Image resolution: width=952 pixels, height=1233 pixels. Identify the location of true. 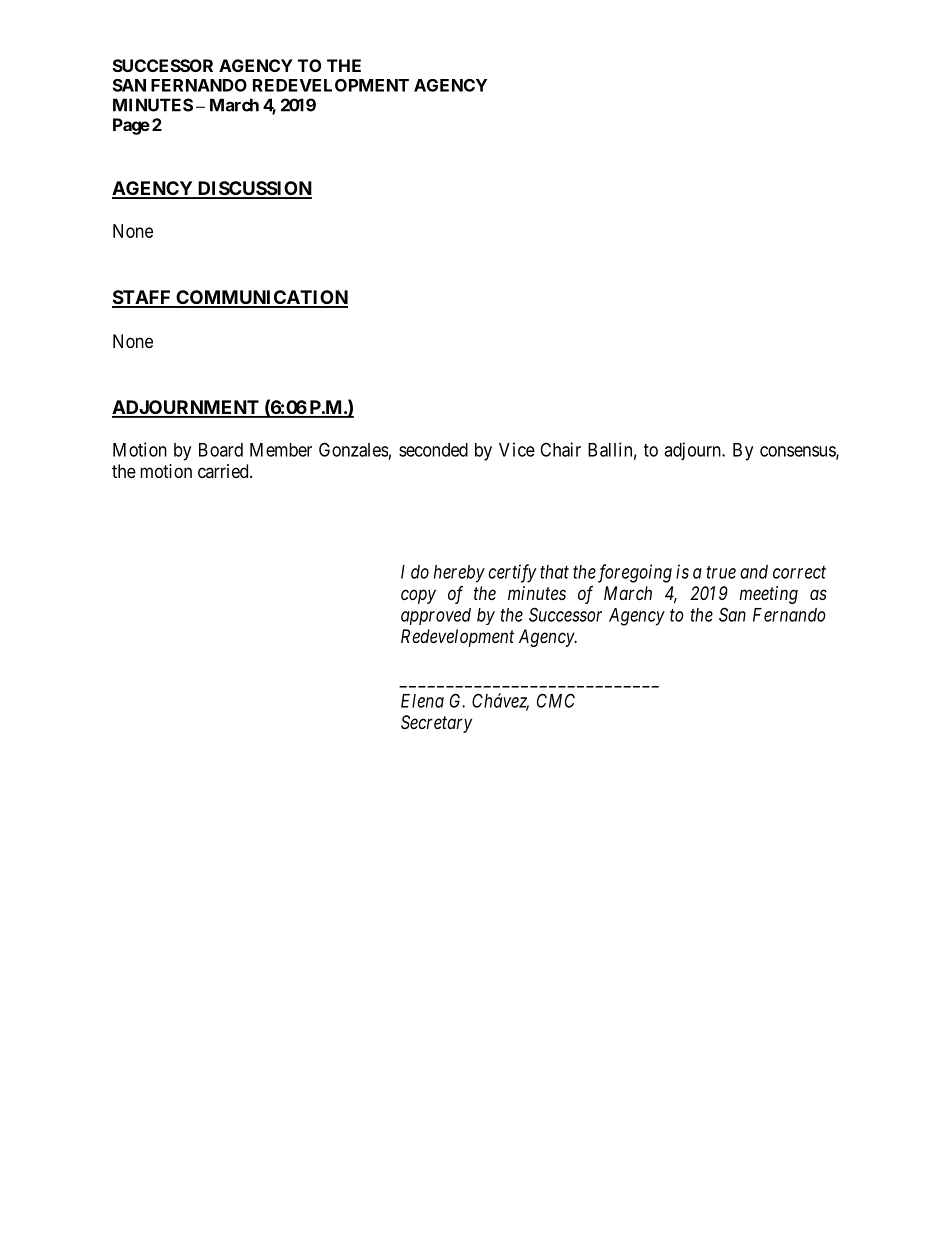
(721, 572).
